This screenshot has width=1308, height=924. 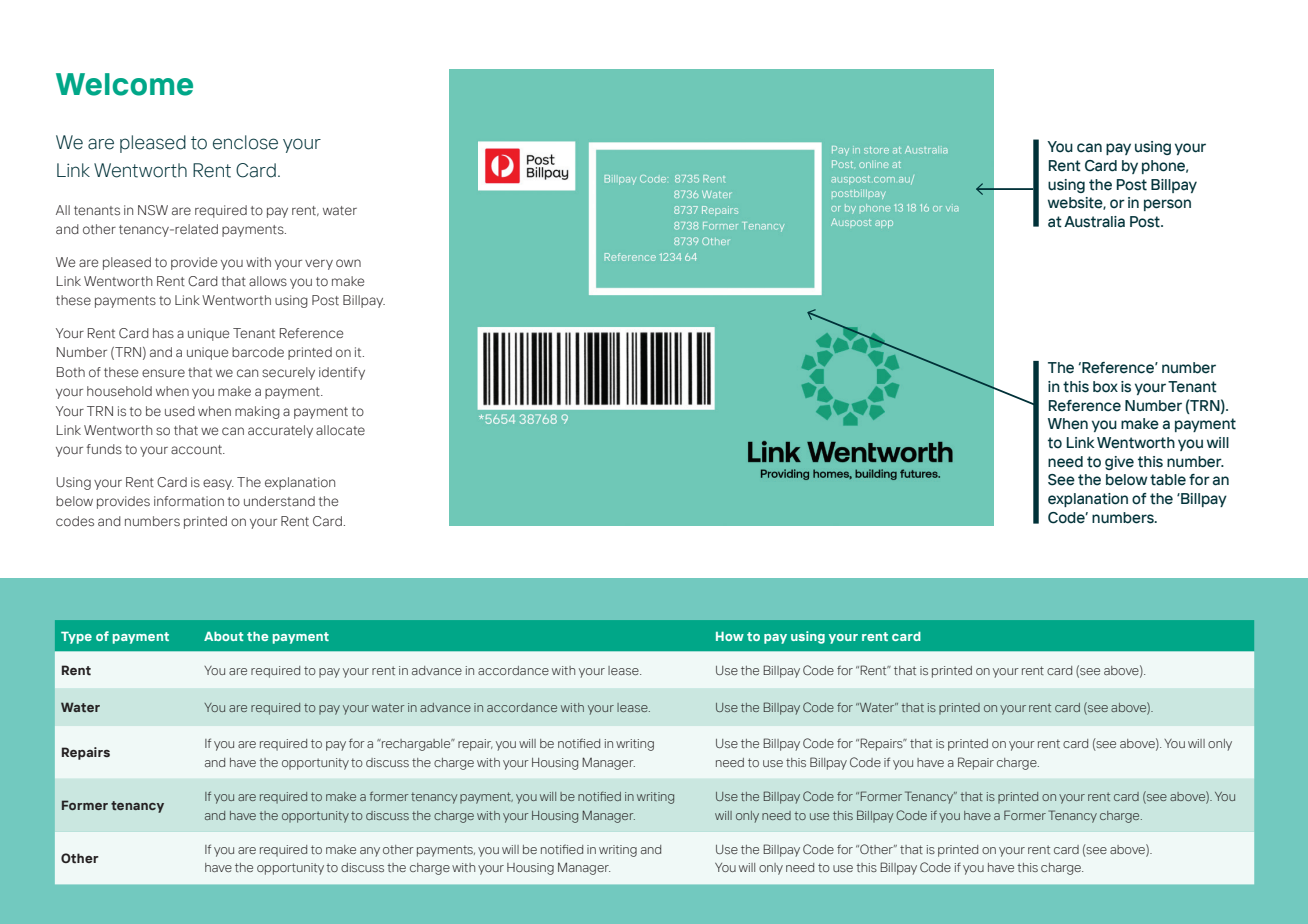 I want to click on give, so click(x=1119, y=463).
